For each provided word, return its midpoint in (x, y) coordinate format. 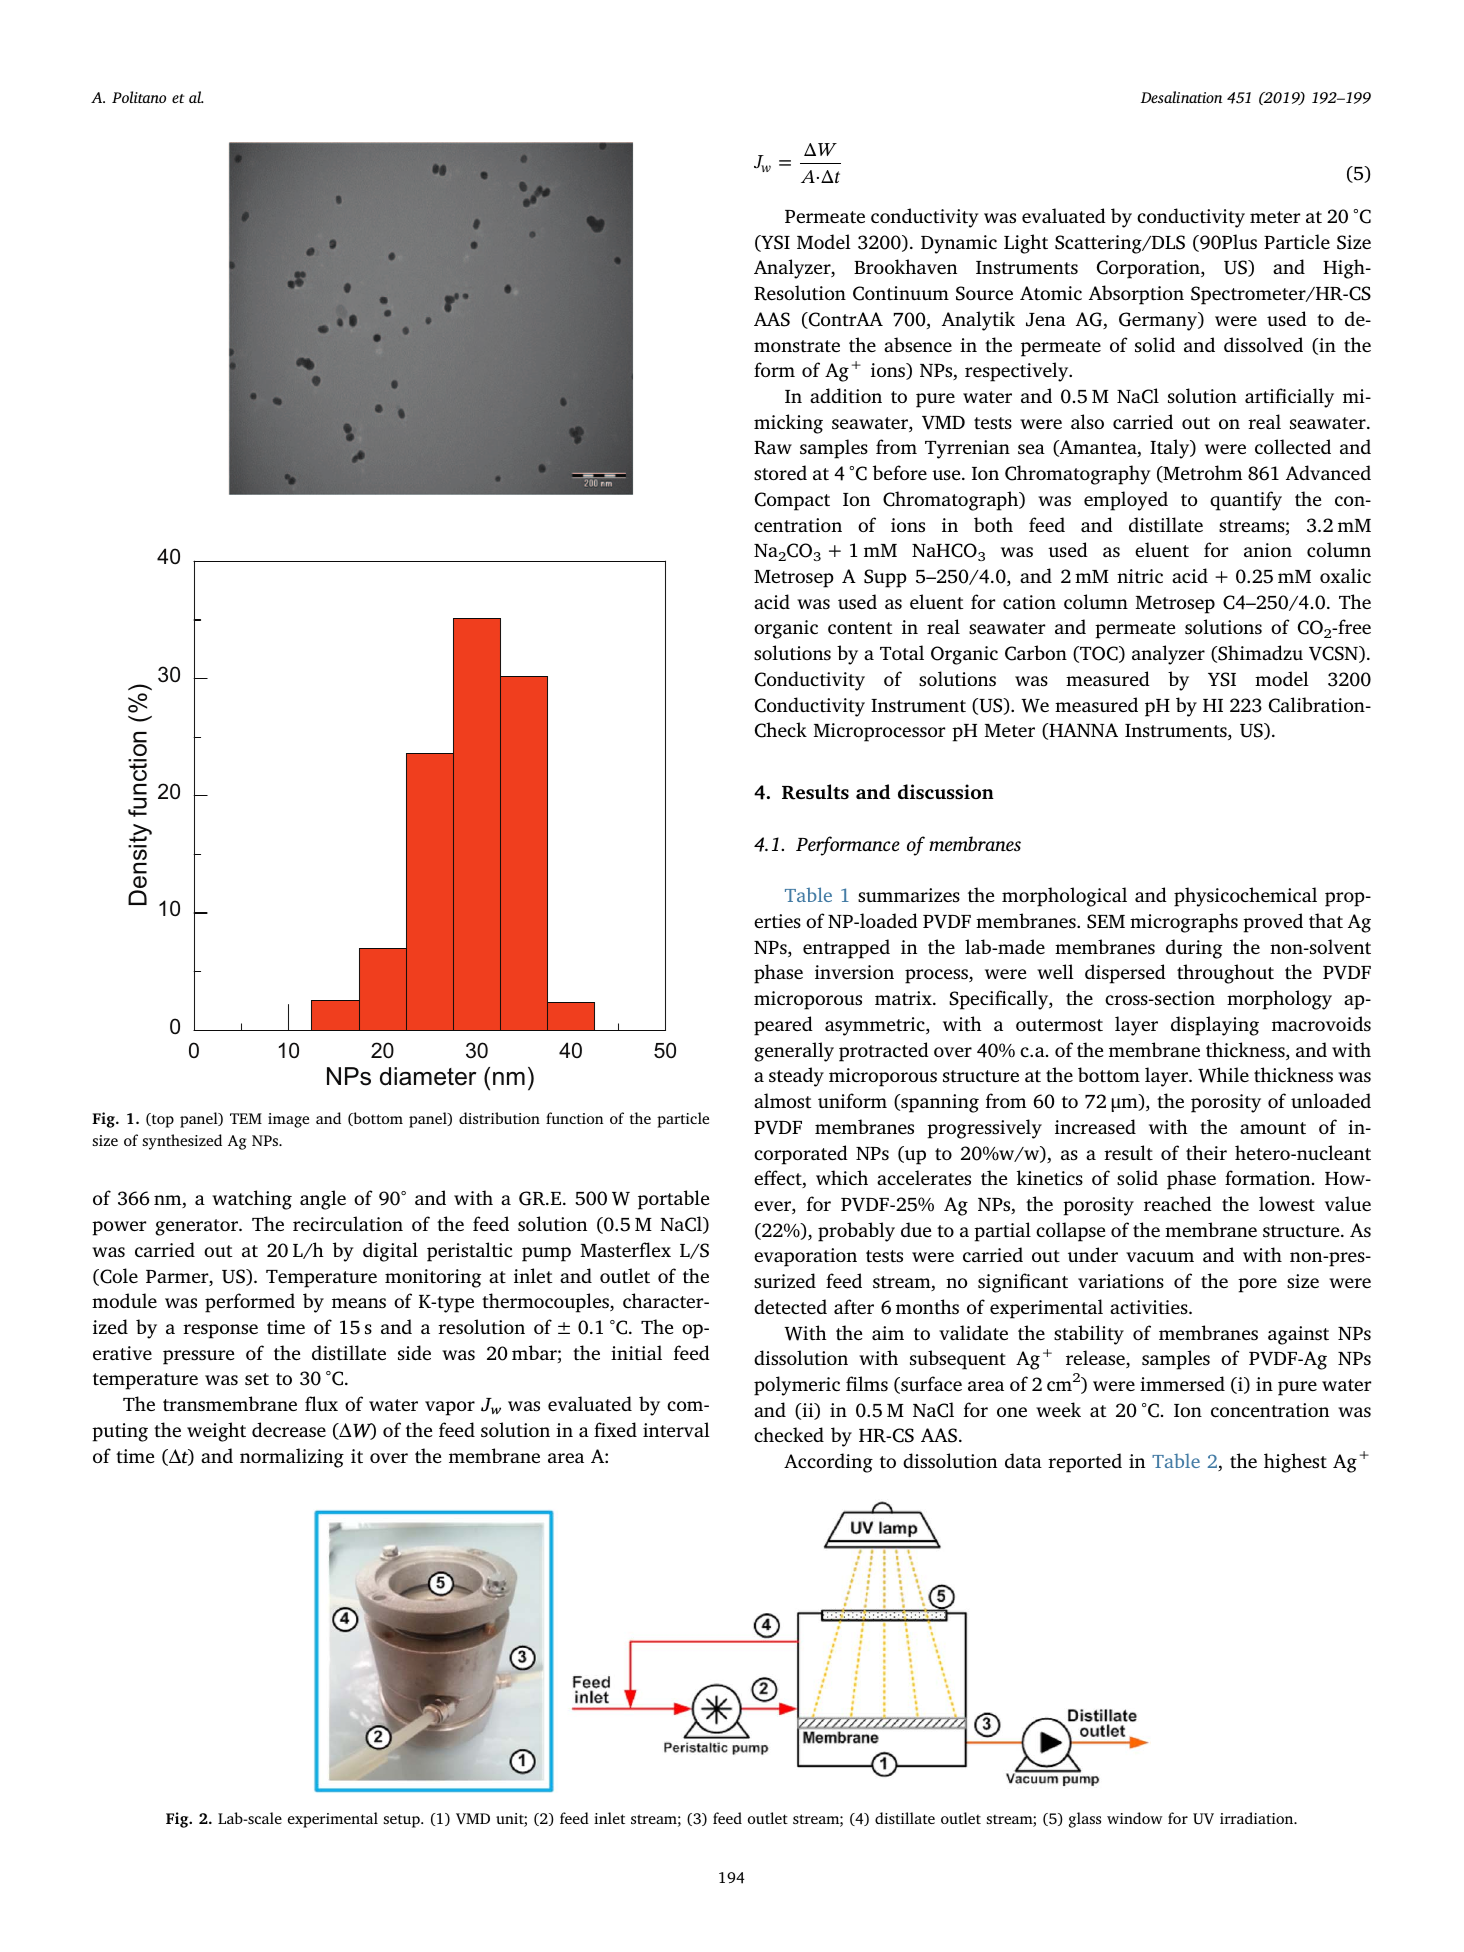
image (288, 1120)
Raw (773, 448)
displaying (1215, 1026)
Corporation (1149, 269)
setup (402, 1821)
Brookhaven (905, 266)
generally (794, 1052)
